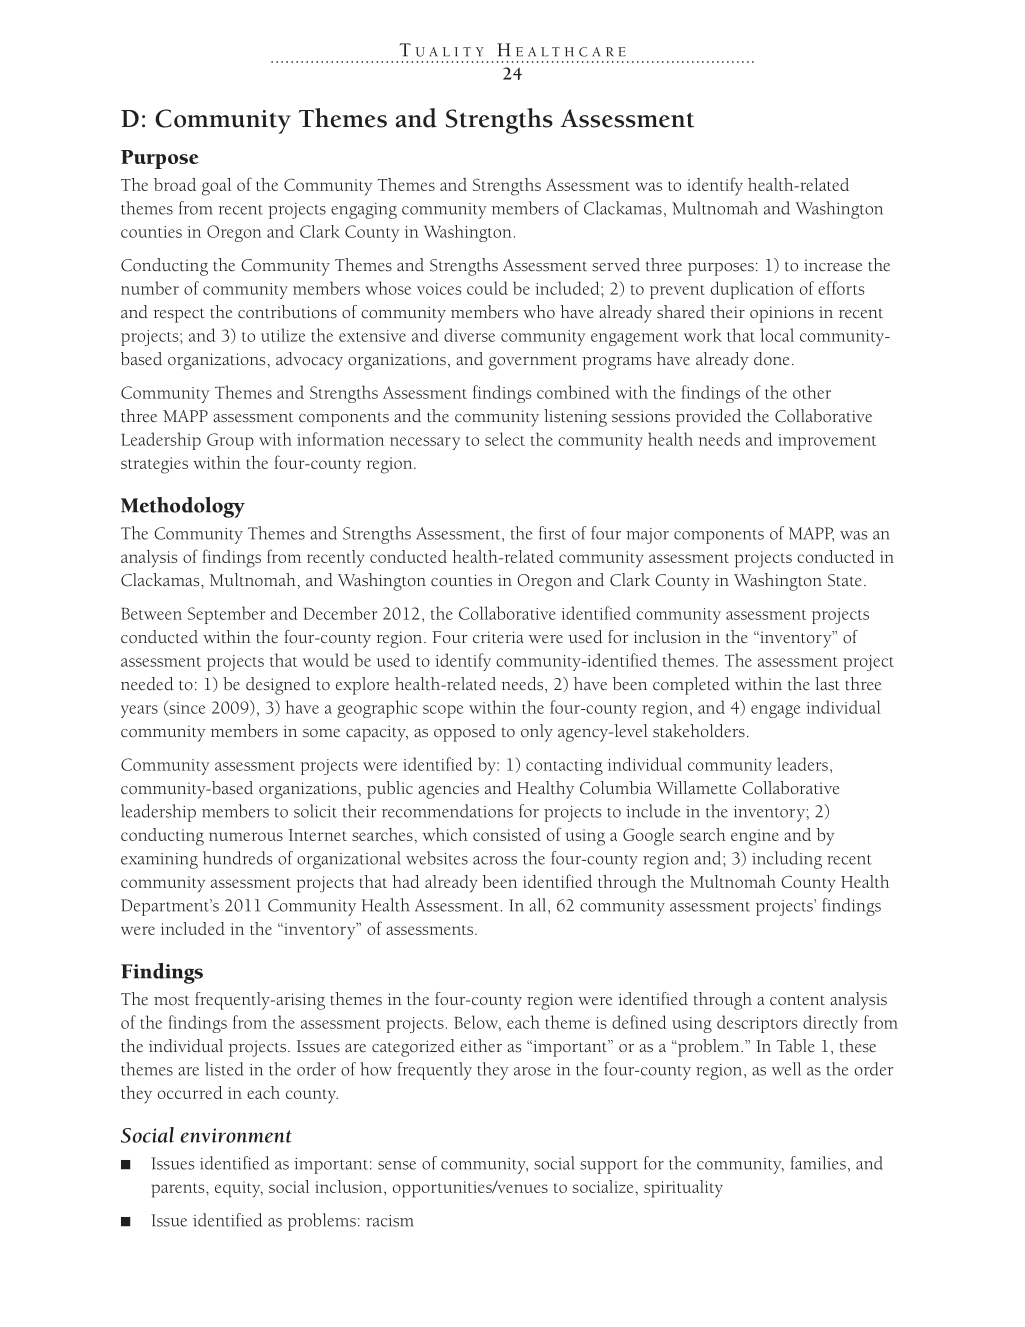 The width and height of the screenshot is (1025, 1327). I want to click on could, so click(487, 288).
